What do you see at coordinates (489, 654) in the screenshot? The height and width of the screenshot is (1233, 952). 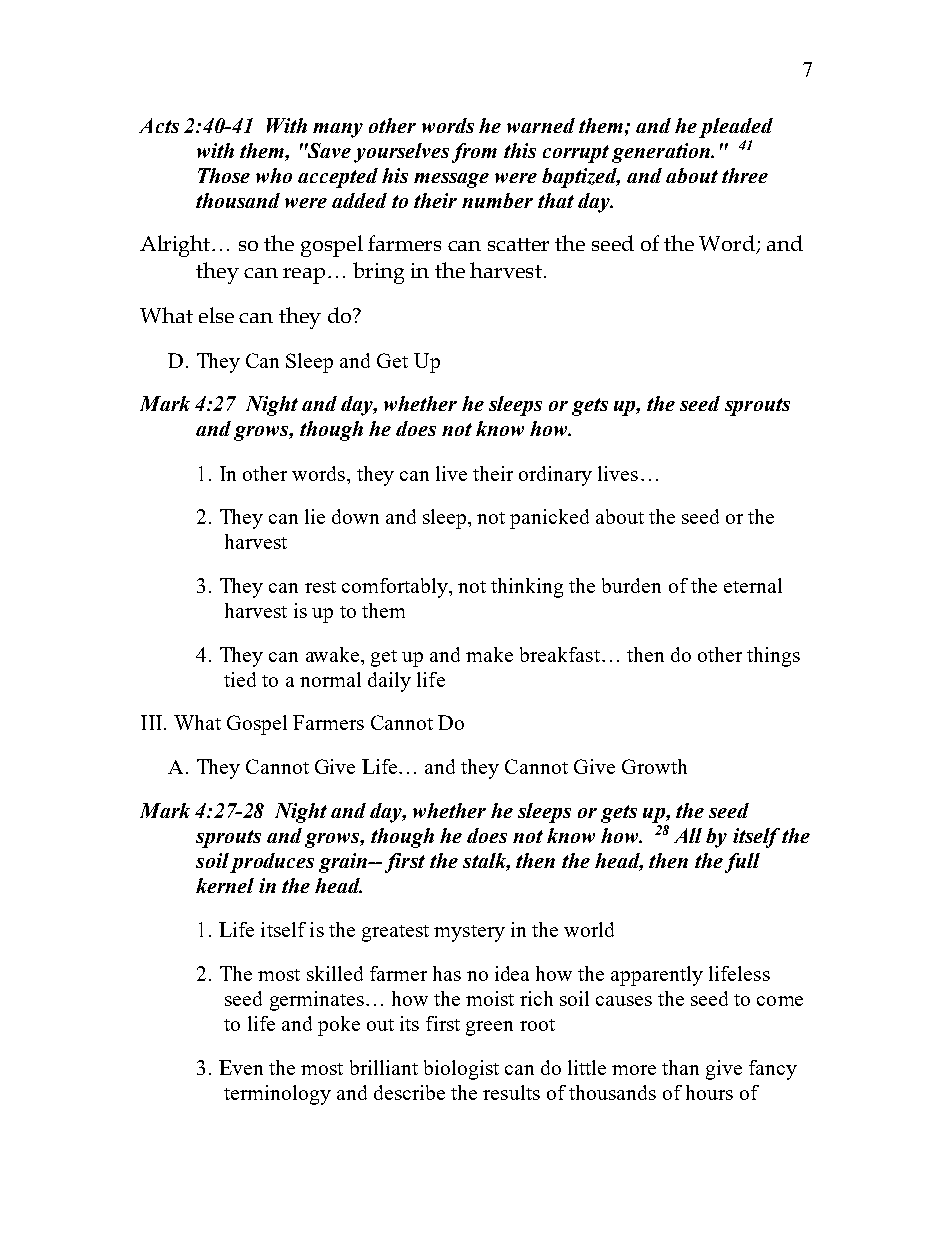 I see `make` at bounding box center [489, 654].
